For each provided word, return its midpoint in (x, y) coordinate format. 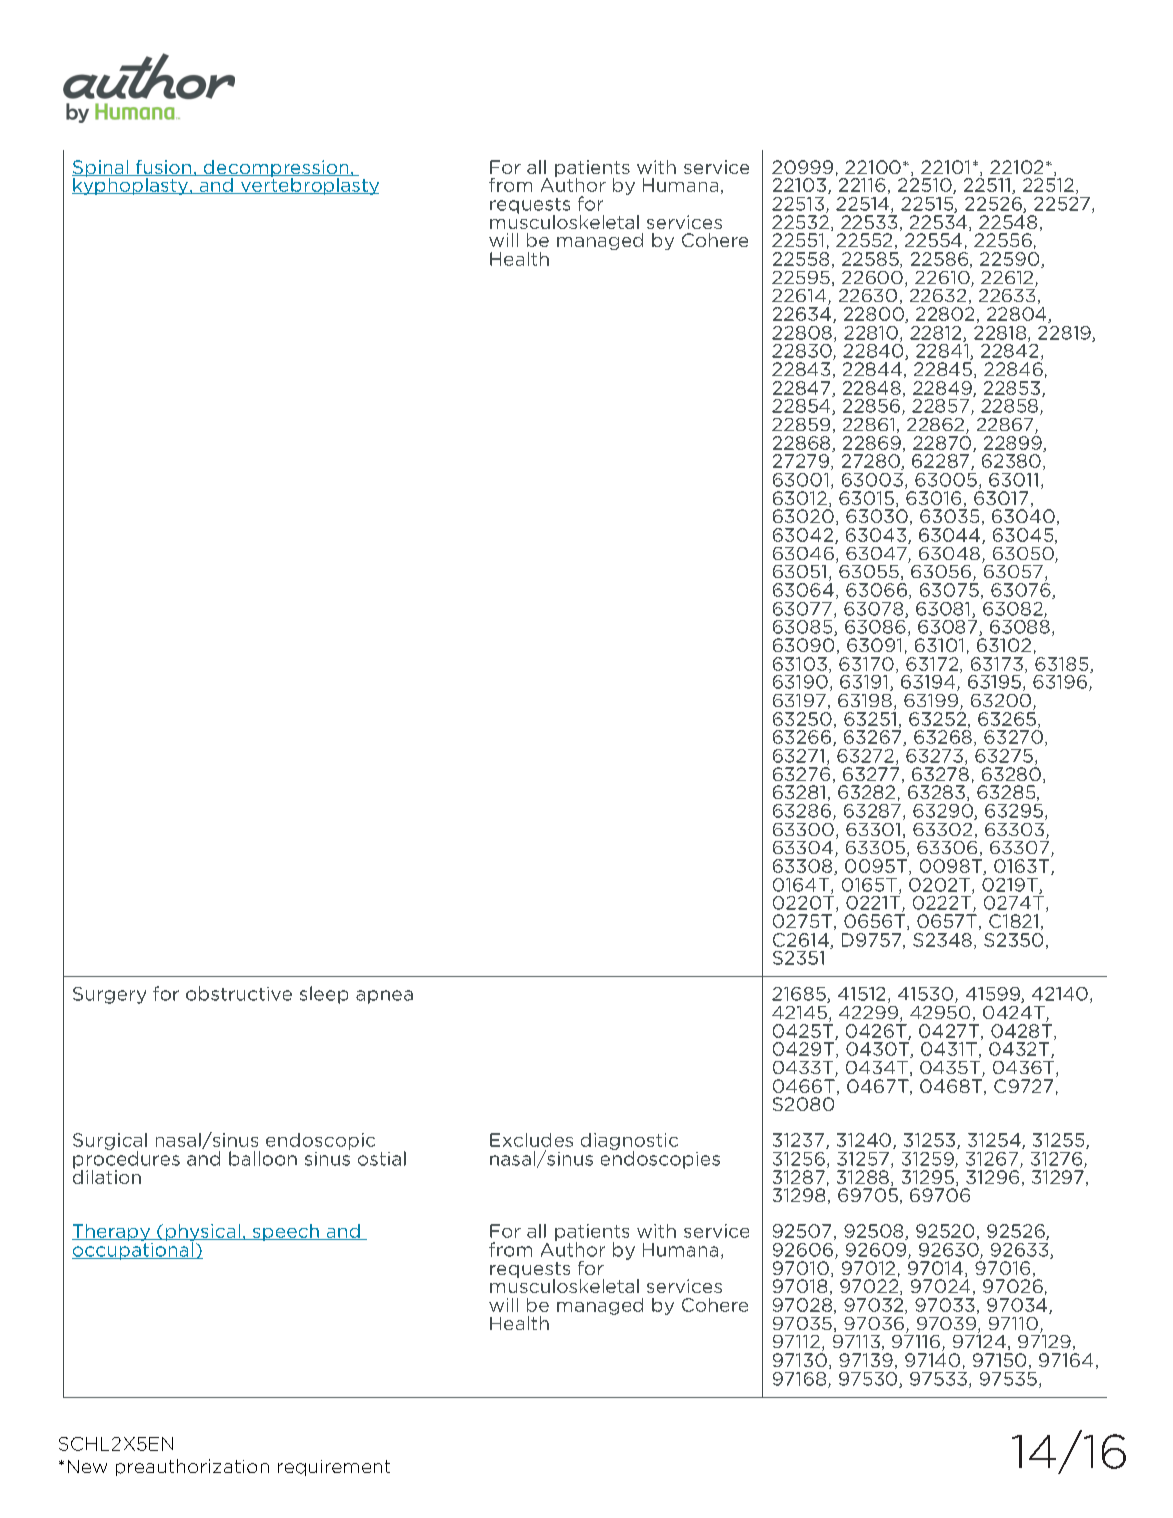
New (87, 1466)
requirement (334, 1468)
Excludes (531, 1140)
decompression (276, 170)
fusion (164, 168)
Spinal (101, 170)
